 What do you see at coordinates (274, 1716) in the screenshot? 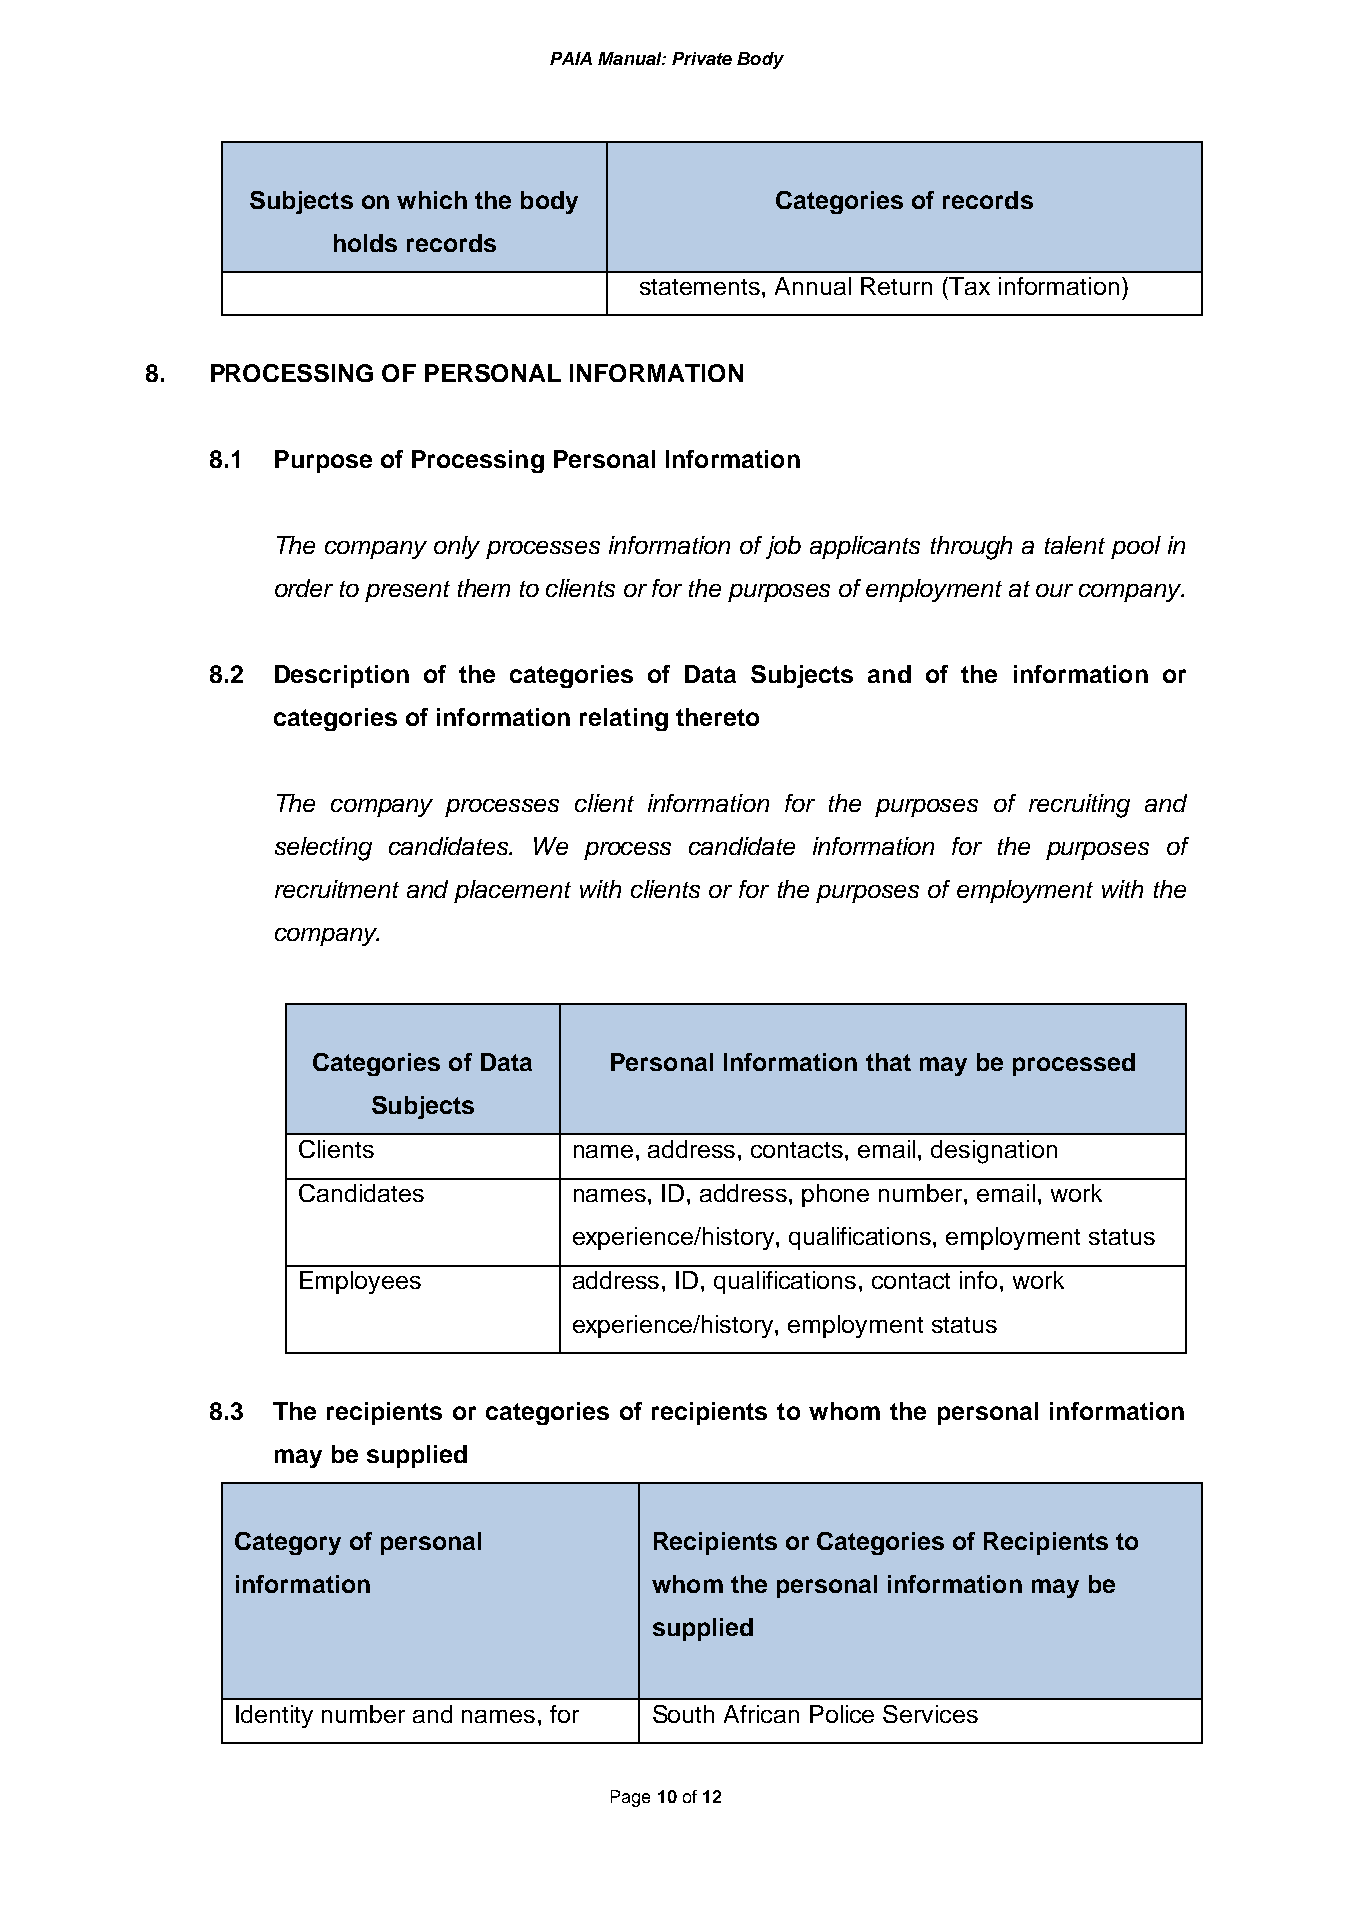
I see `Identity` at bounding box center [274, 1716].
